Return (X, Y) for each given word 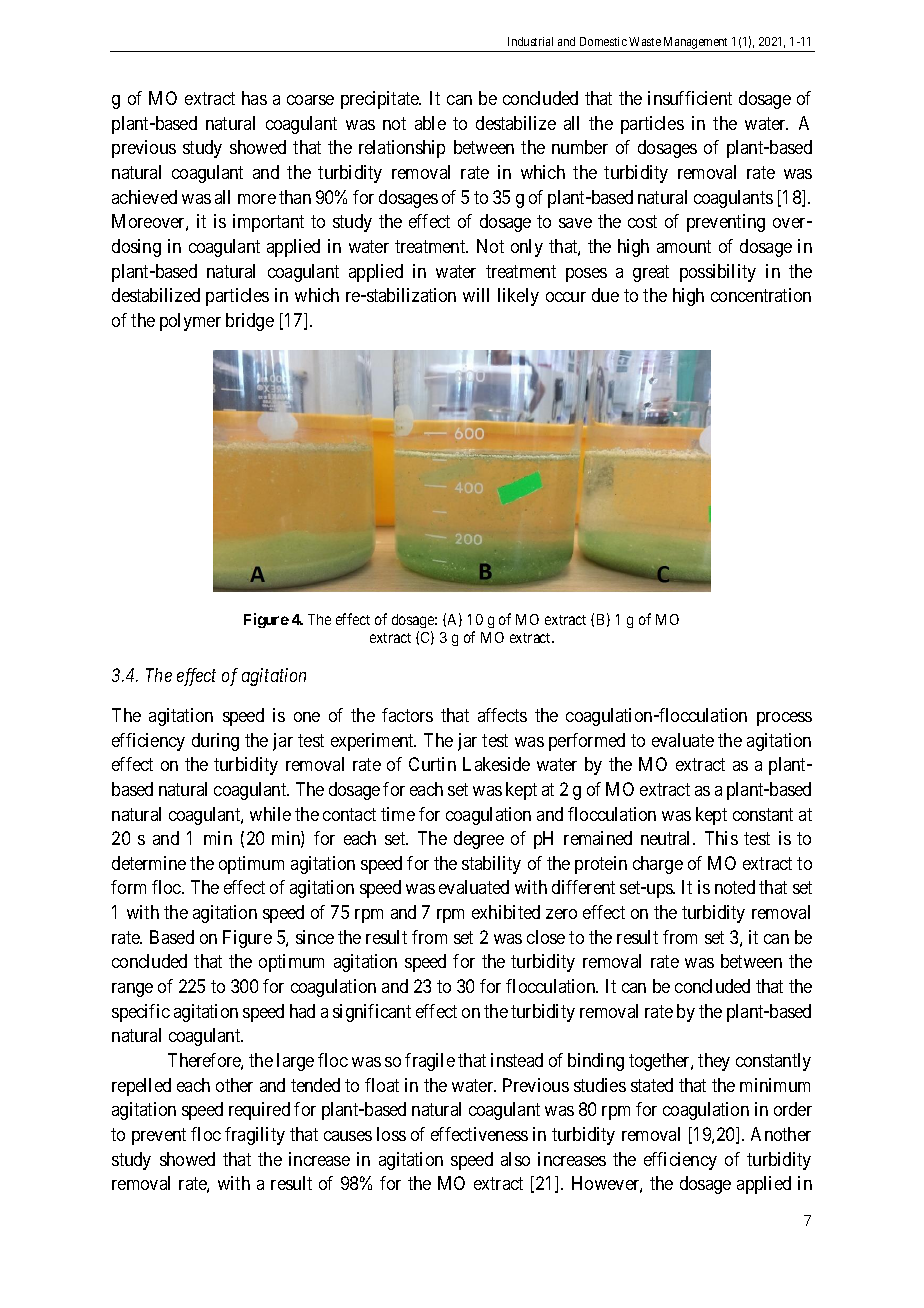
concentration (761, 295)
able (430, 123)
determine (149, 863)
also (515, 1159)
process (784, 719)
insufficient (690, 98)
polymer (190, 322)
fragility (255, 1136)
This (721, 838)
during (215, 742)
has (254, 98)
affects (502, 715)
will (476, 295)
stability (491, 865)
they (714, 1062)
